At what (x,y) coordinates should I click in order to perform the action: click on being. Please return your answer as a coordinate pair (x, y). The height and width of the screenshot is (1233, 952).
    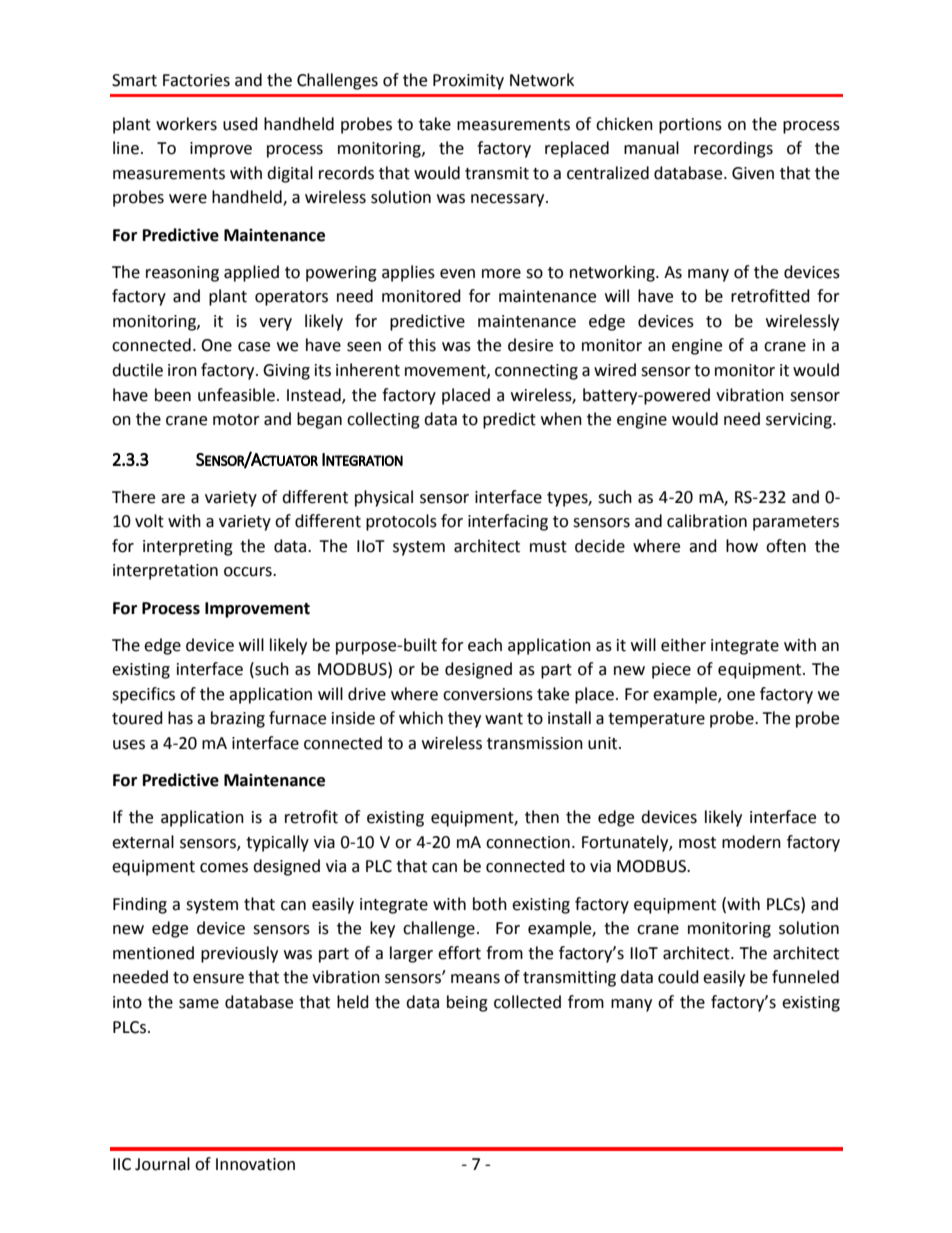
    Looking at the image, I should click on (467, 1003).
